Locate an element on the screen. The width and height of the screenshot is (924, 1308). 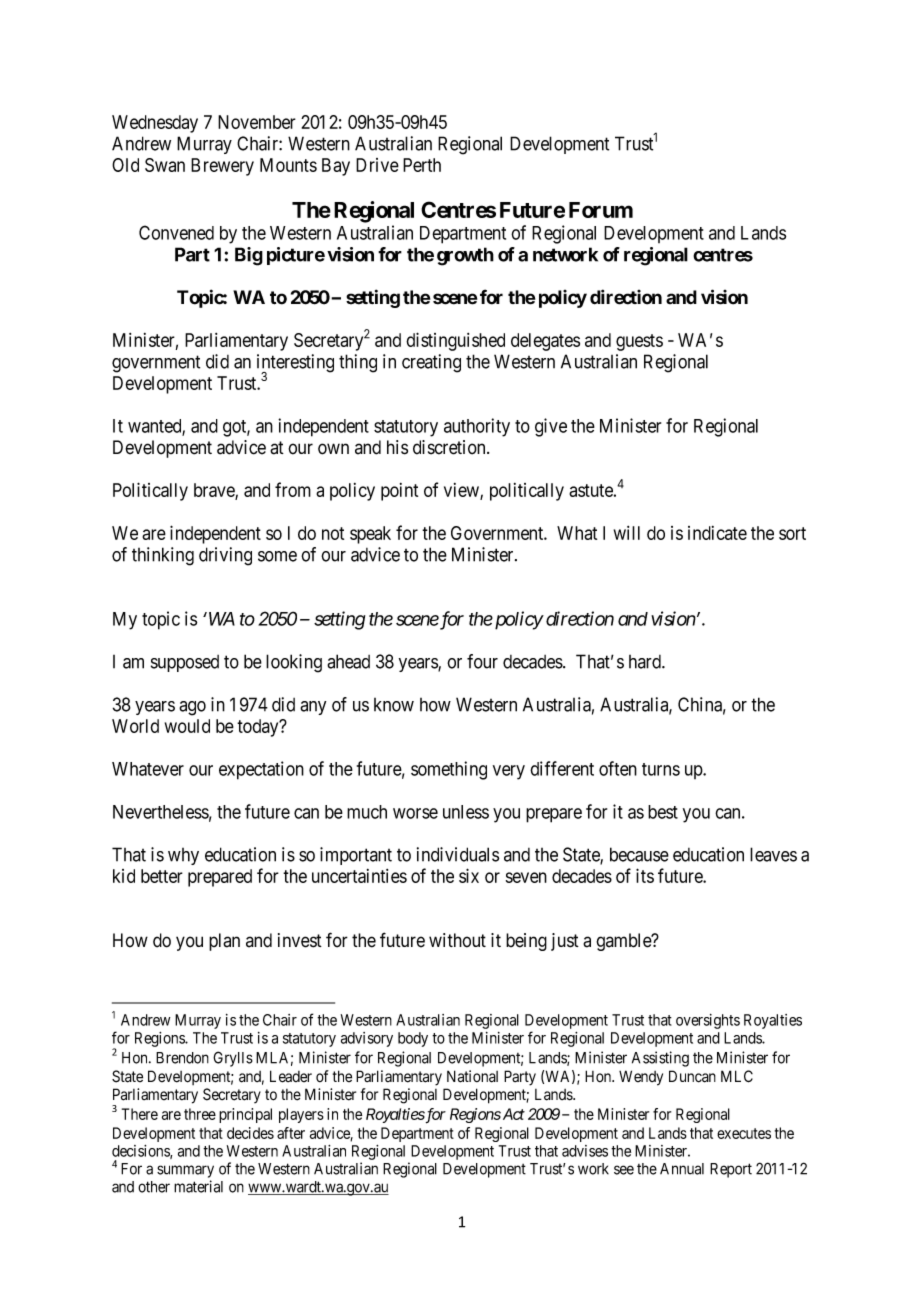
Forum is located at coordinates (601, 210).
